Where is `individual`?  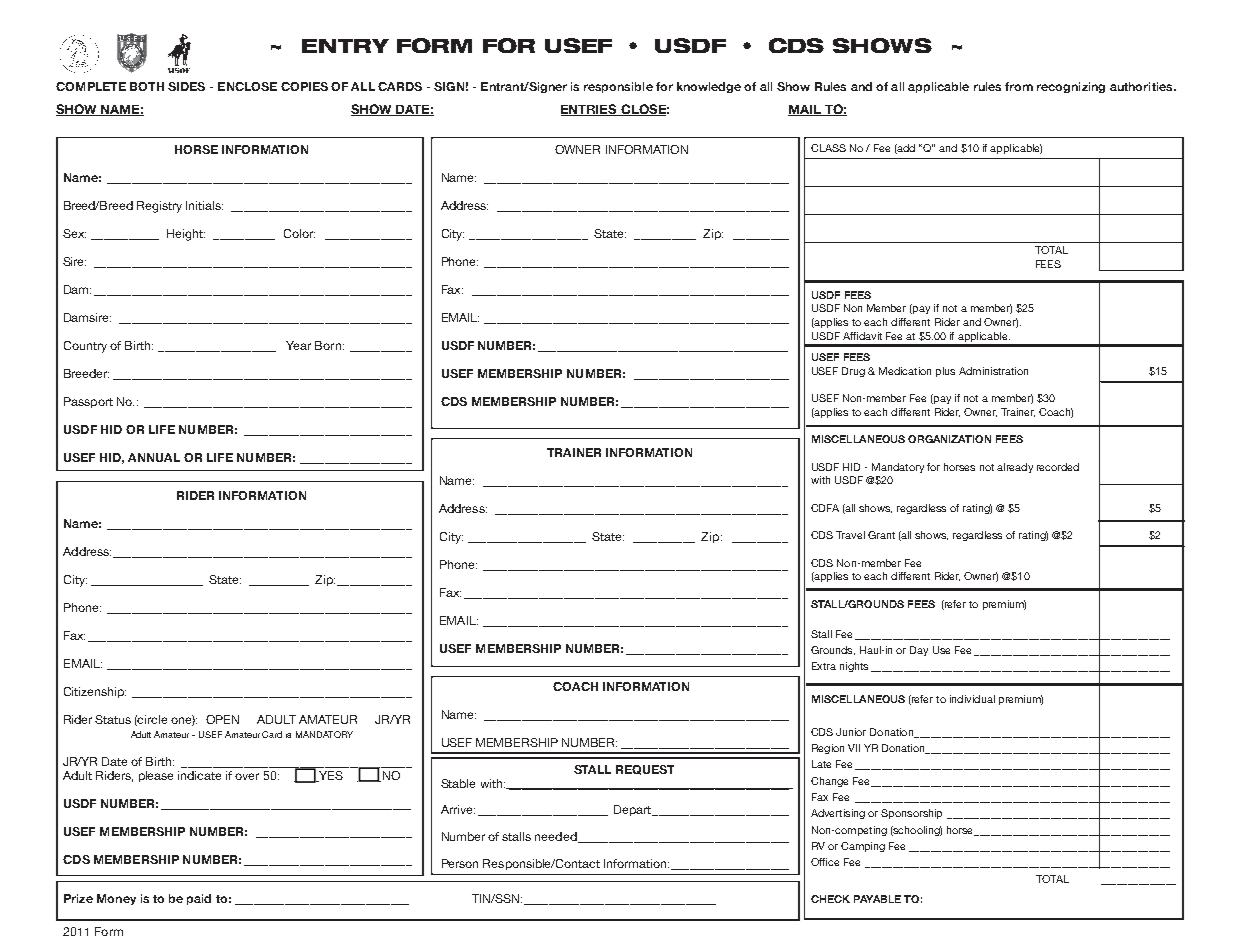
individual is located at coordinates (972, 699).
